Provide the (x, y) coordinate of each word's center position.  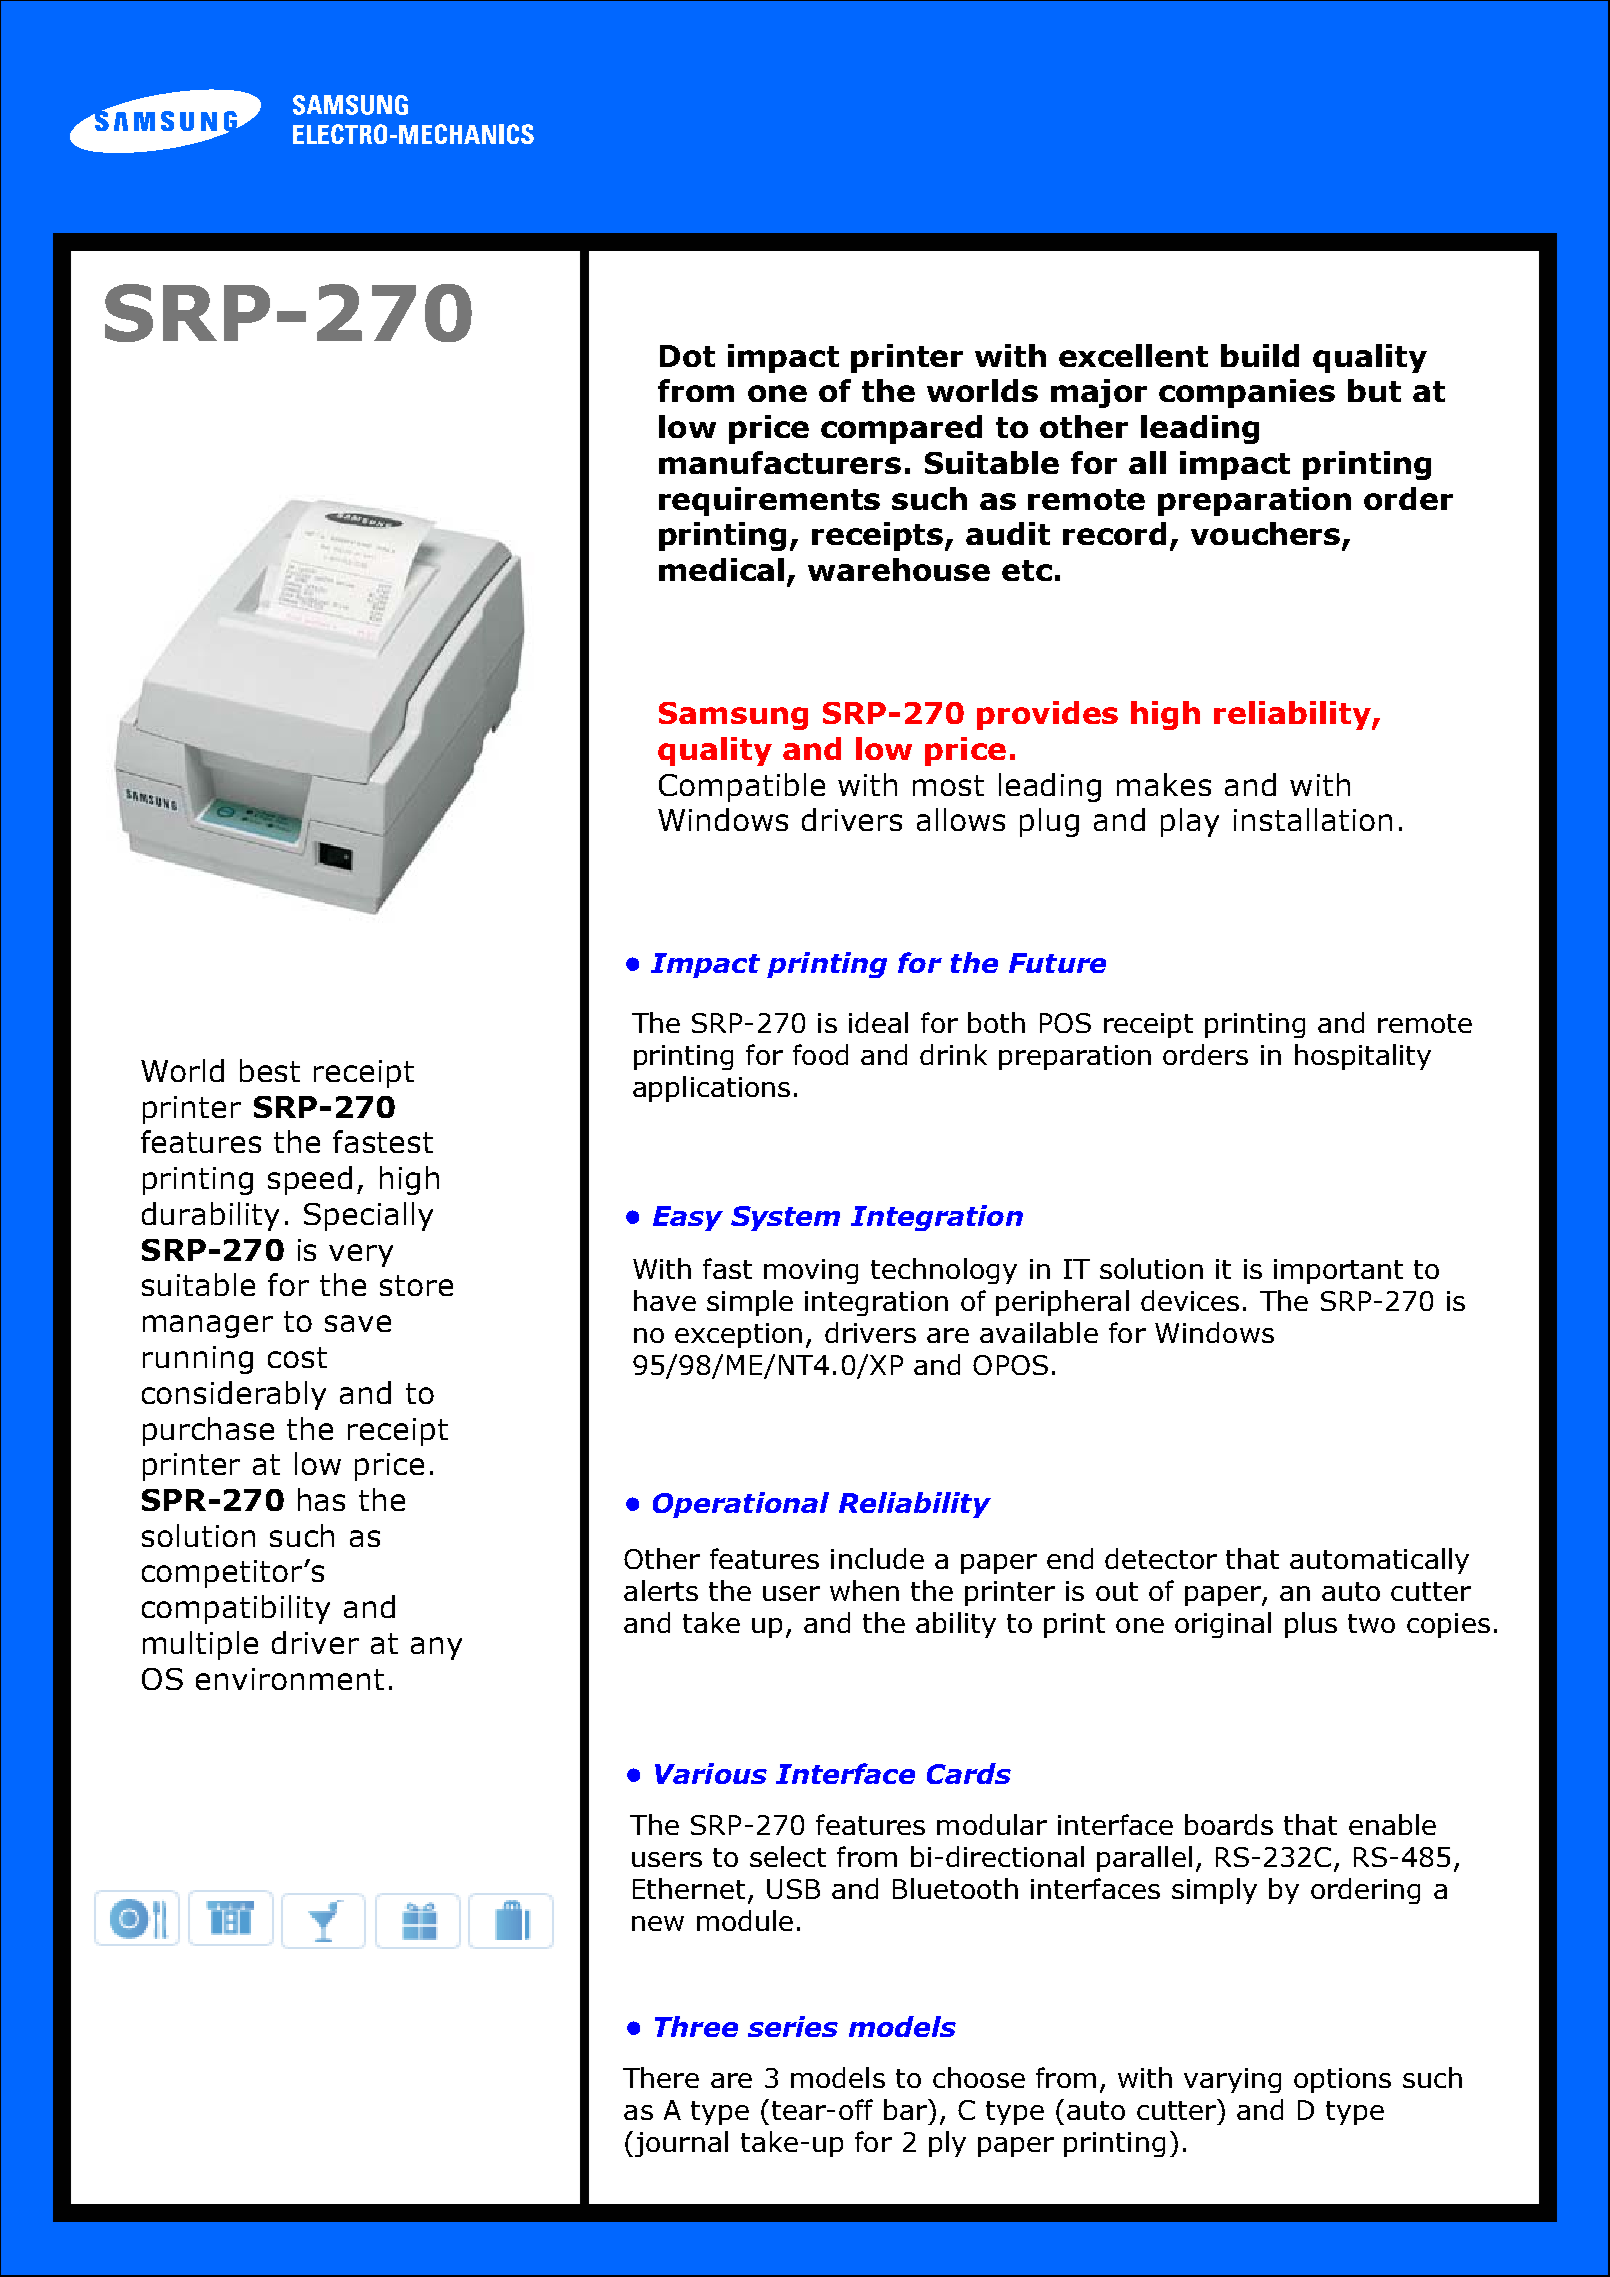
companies (1247, 393)
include (877, 1558)
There (661, 2077)
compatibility (236, 1609)
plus (1311, 1625)
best (270, 1070)
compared (901, 429)
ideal (878, 1022)
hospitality (1363, 1057)
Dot (687, 356)
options (1342, 2080)
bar (906, 2109)
